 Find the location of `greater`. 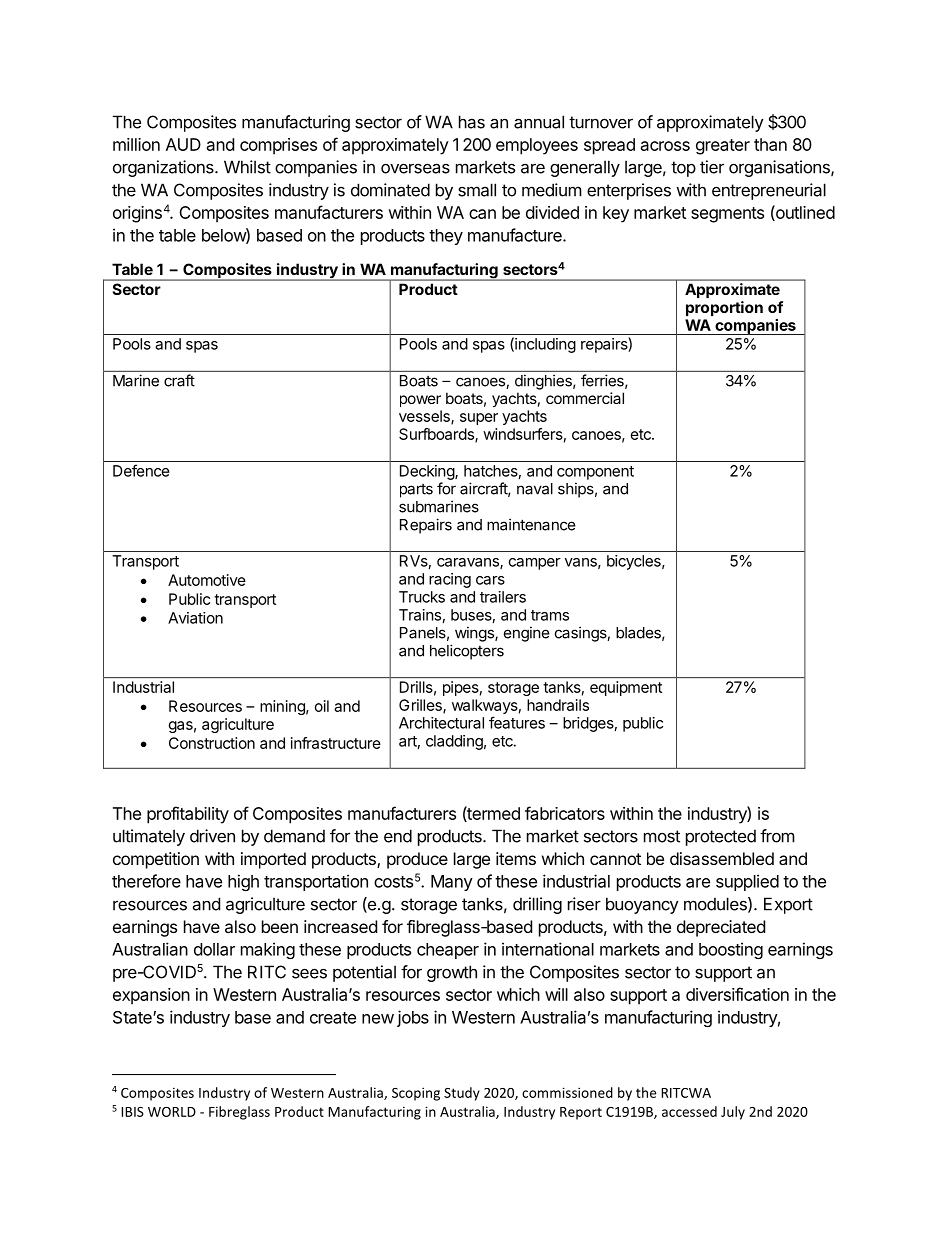

greater is located at coordinates (723, 147).
